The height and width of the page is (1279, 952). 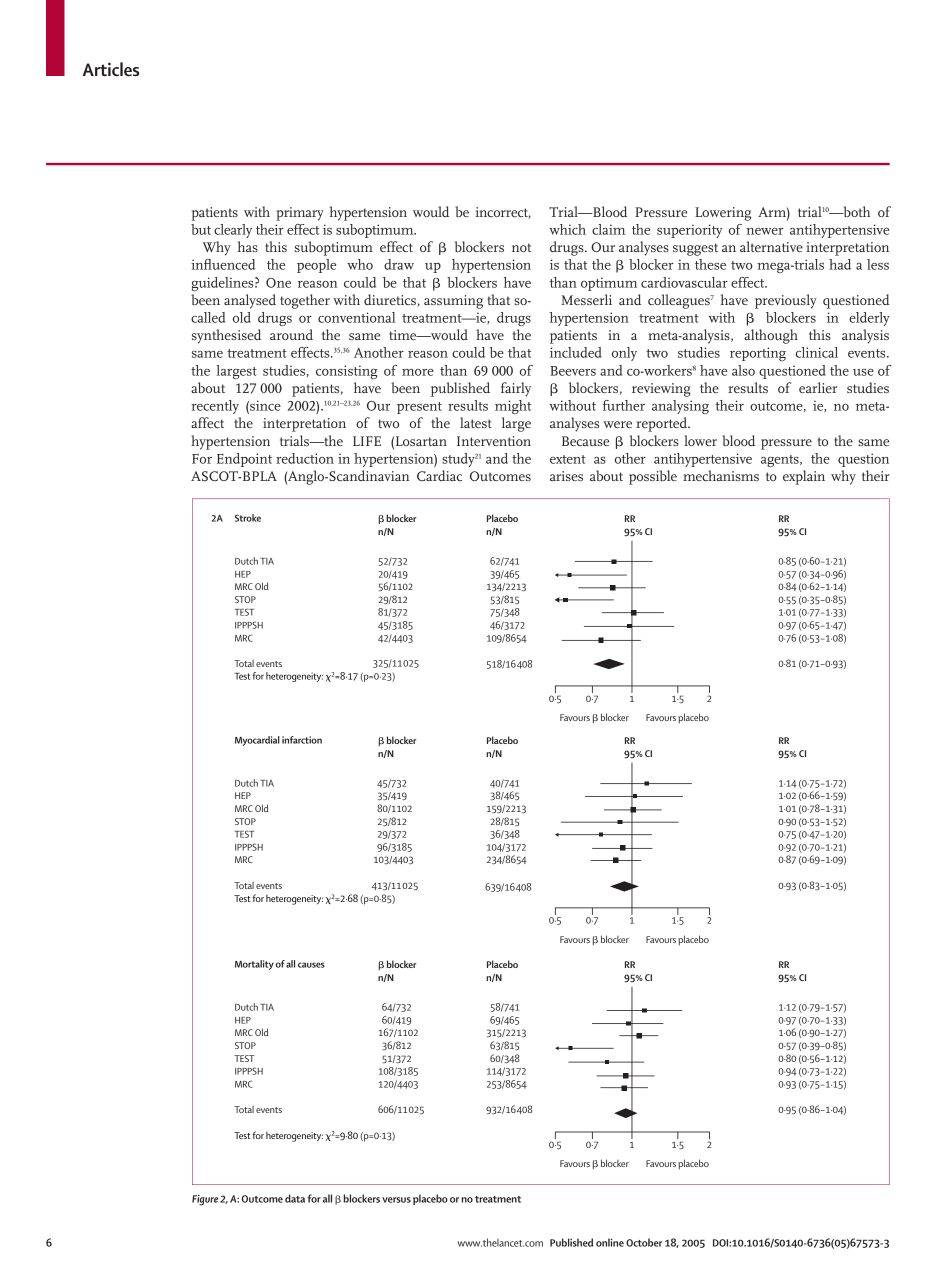 What do you see at coordinates (765, 231) in the page?
I see `newer` at bounding box center [765, 231].
